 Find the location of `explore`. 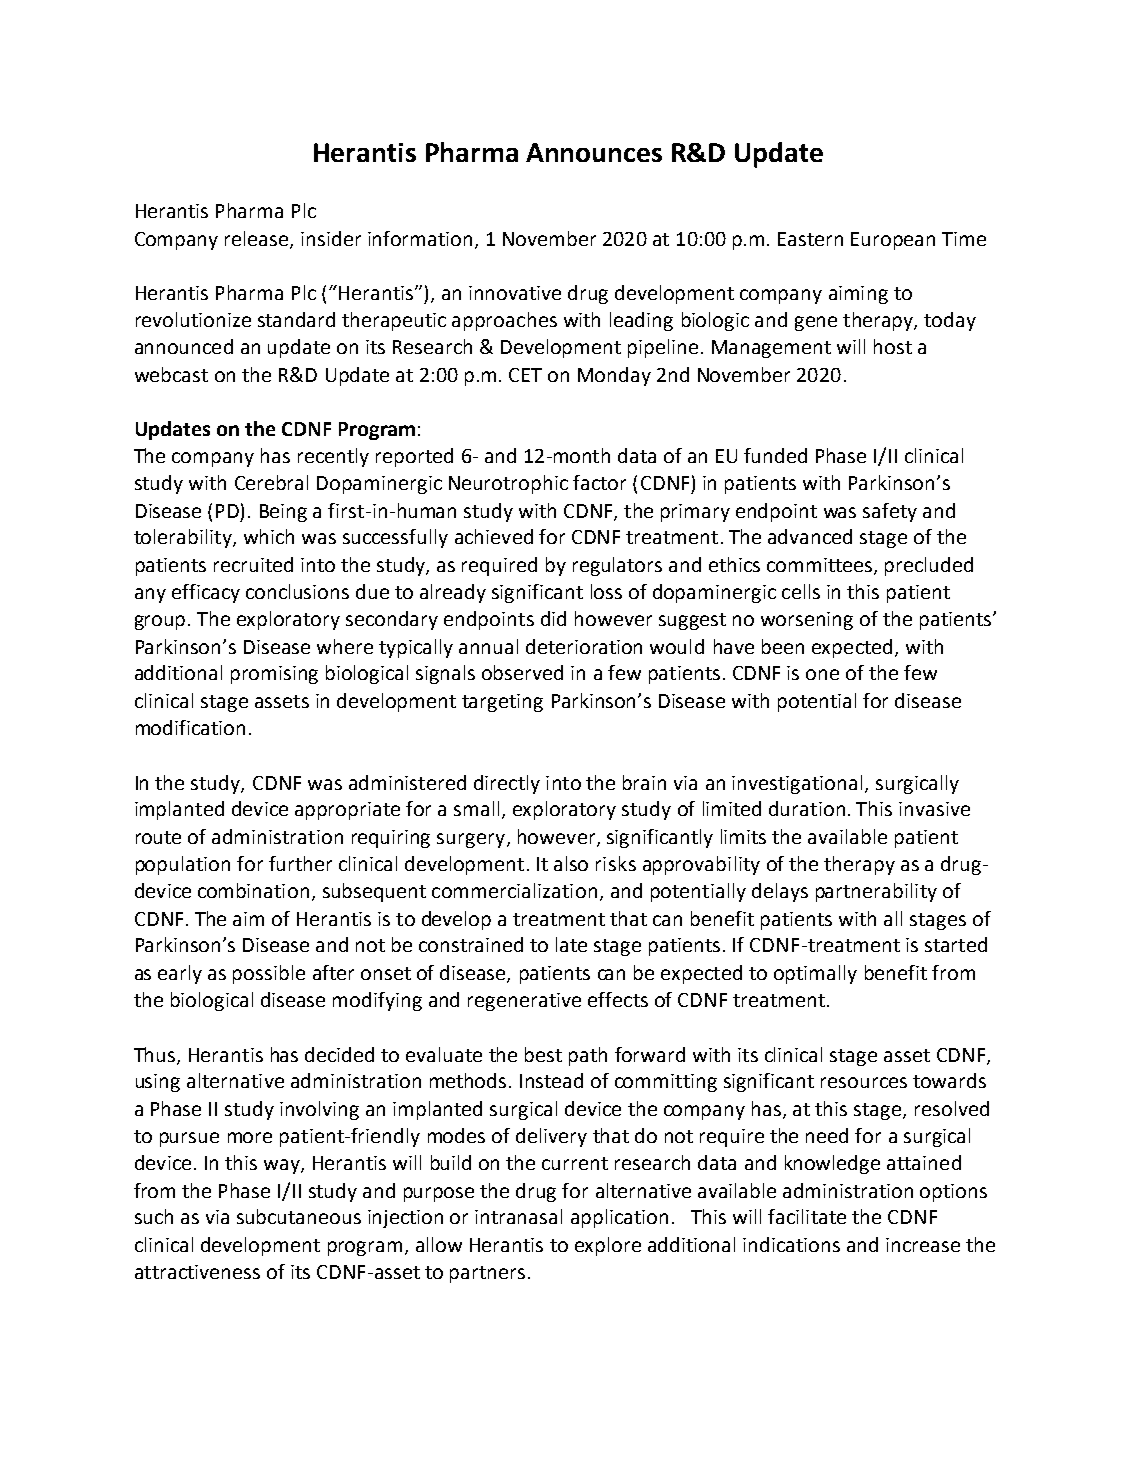

explore is located at coordinates (608, 1246).
